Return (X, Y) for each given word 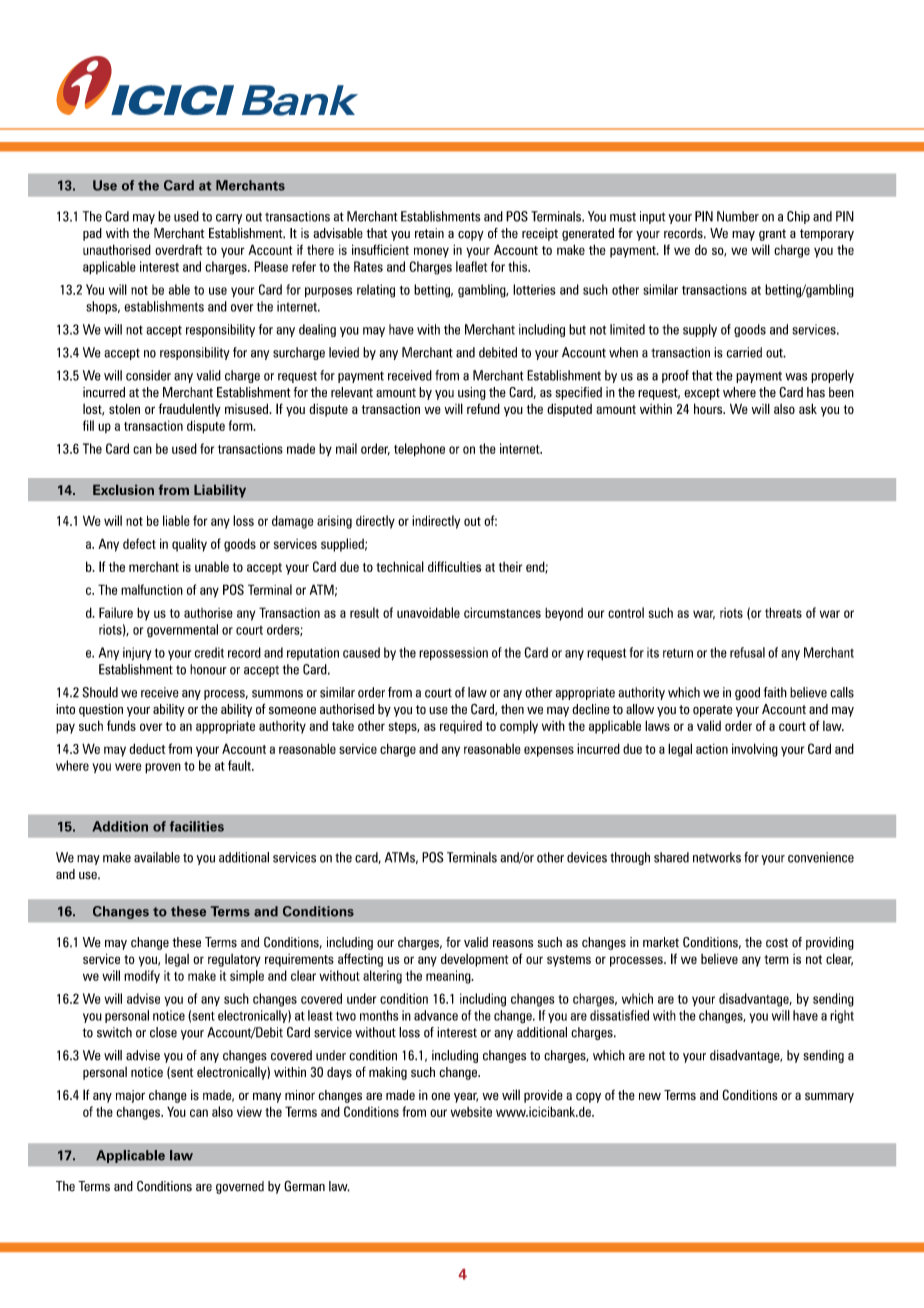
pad (92, 234)
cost (777, 943)
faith (775, 692)
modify (142, 976)
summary (829, 1097)
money (431, 252)
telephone (419, 450)
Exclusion (123, 490)
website (471, 1112)
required (461, 727)
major (130, 1096)
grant (772, 235)
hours (709, 408)
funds (121, 725)
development (474, 960)
